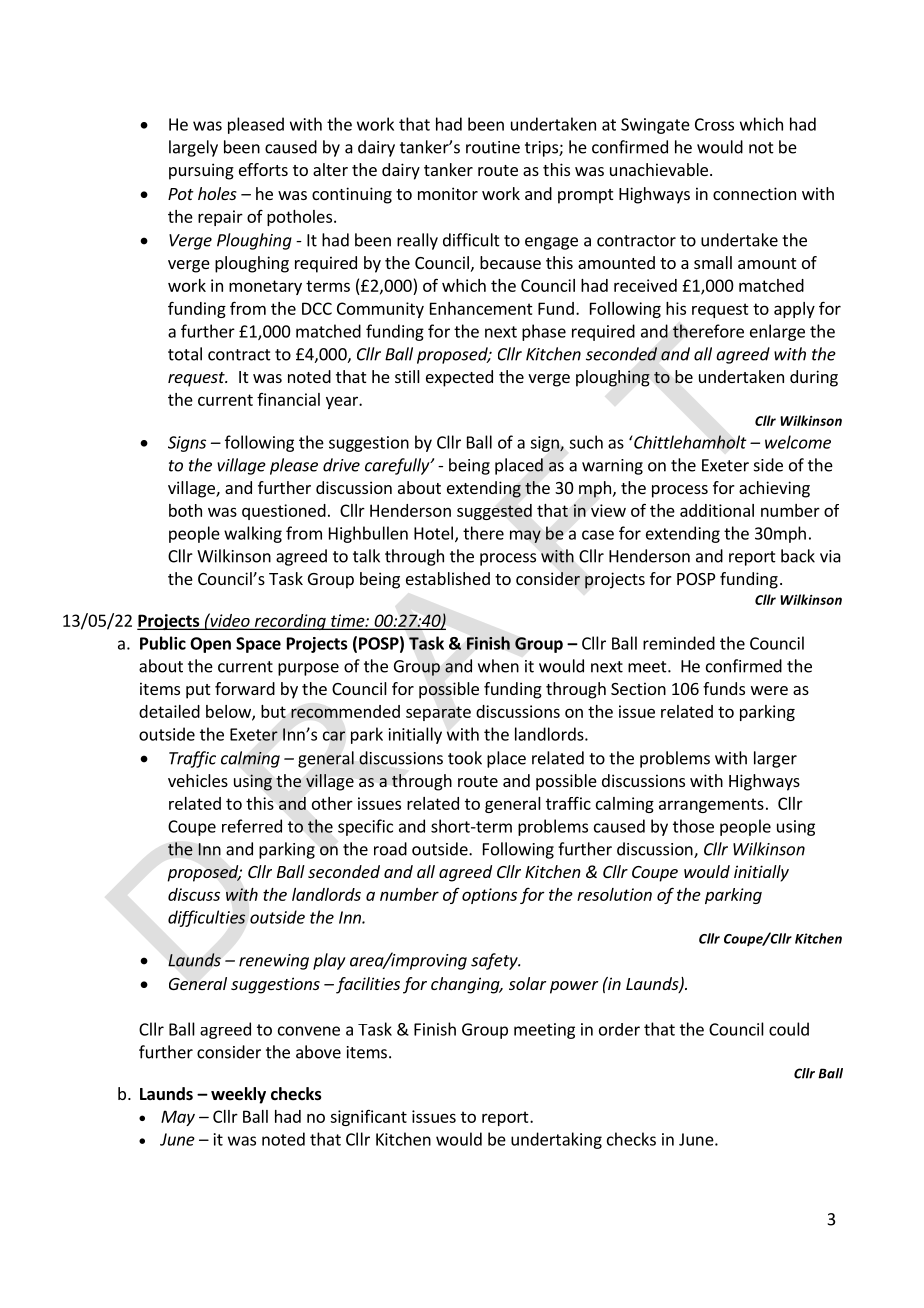 The height and width of the image is (1308, 924). I want to click on renewing, so click(274, 962).
